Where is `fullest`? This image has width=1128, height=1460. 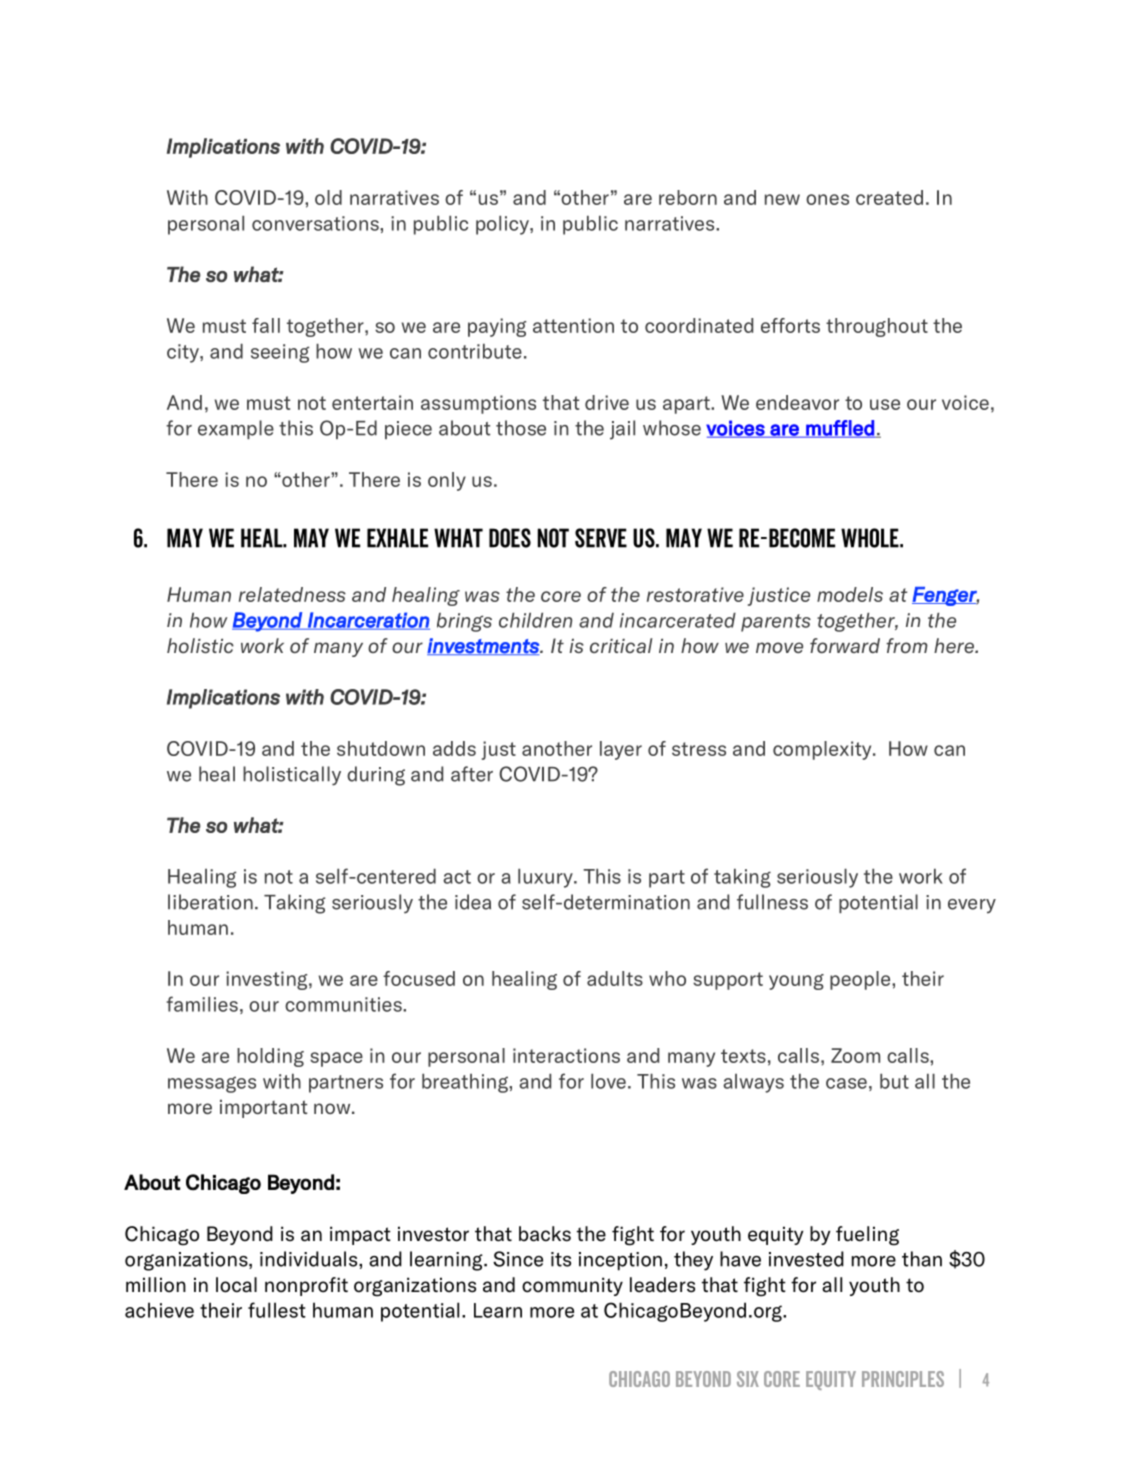 fullest is located at coordinates (277, 1310).
